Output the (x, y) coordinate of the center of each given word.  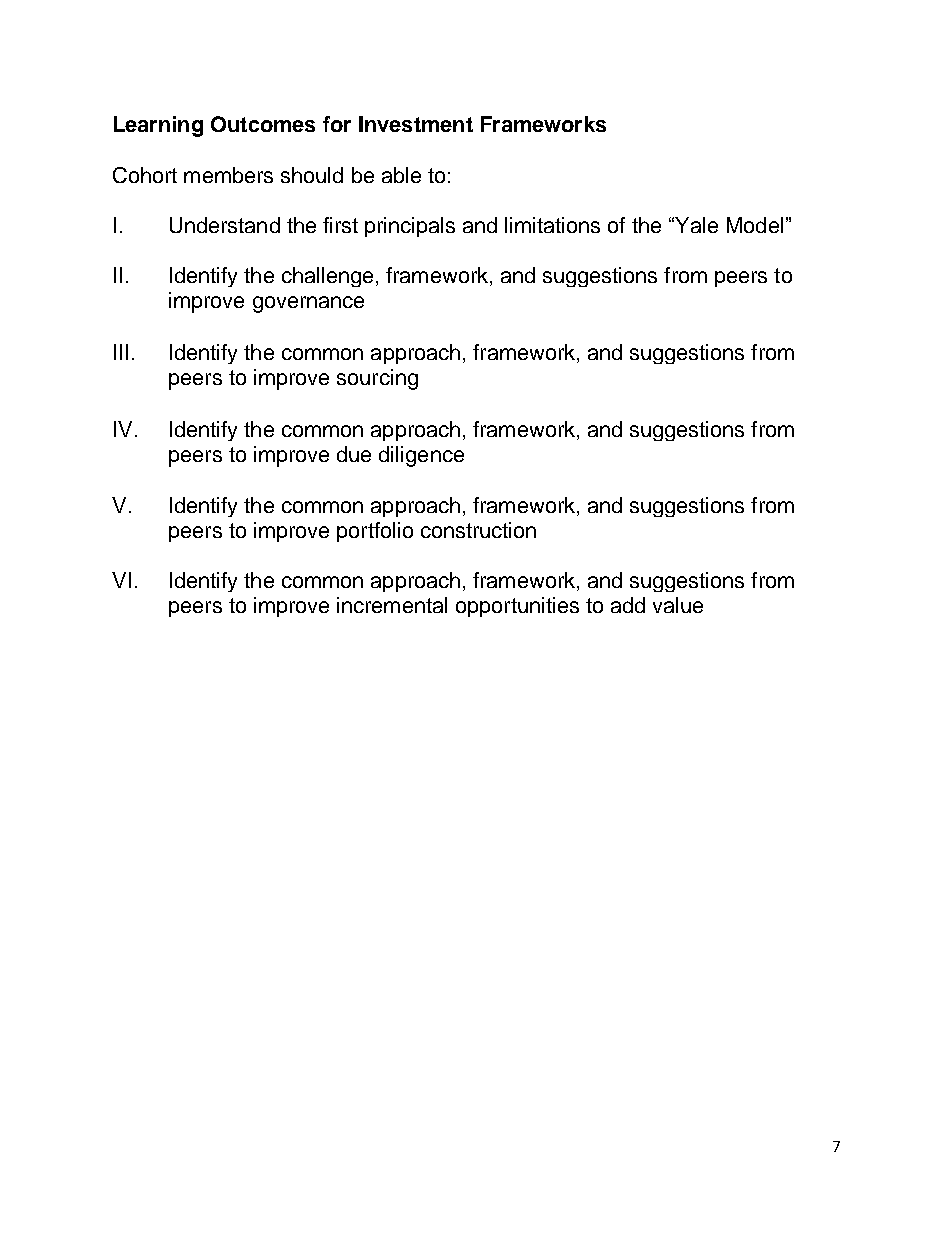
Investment (416, 124)
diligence (421, 456)
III (121, 352)
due (354, 454)
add (628, 605)
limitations (552, 225)
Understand (225, 225)
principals (410, 227)
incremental (392, 605)
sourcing (377, 379)
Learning (158, 126)
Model (755, 225)
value (678, 605)
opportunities (517, 607)
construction (478, 530)
